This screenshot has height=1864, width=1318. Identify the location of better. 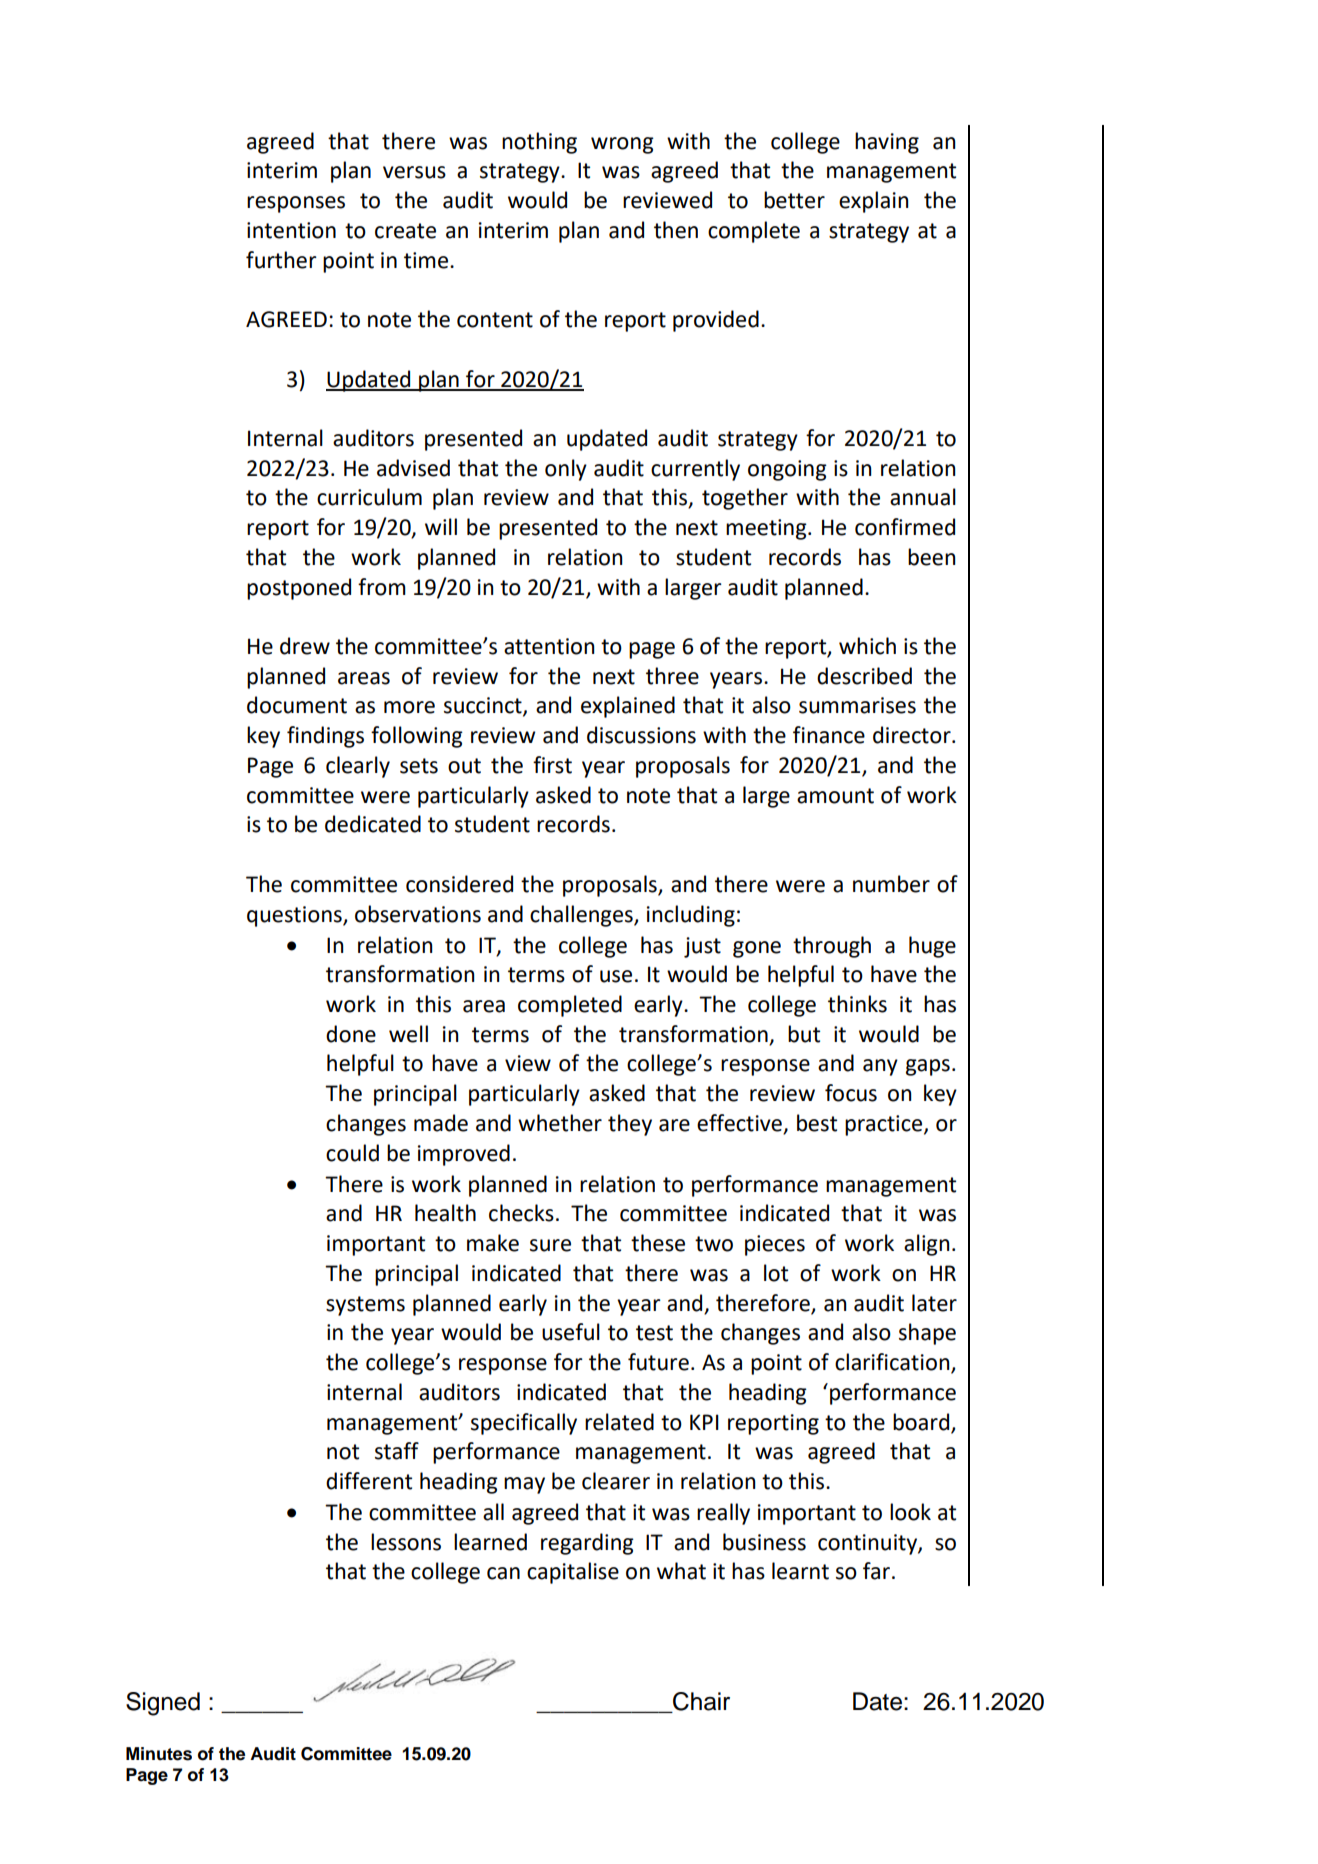
(794, 200).
